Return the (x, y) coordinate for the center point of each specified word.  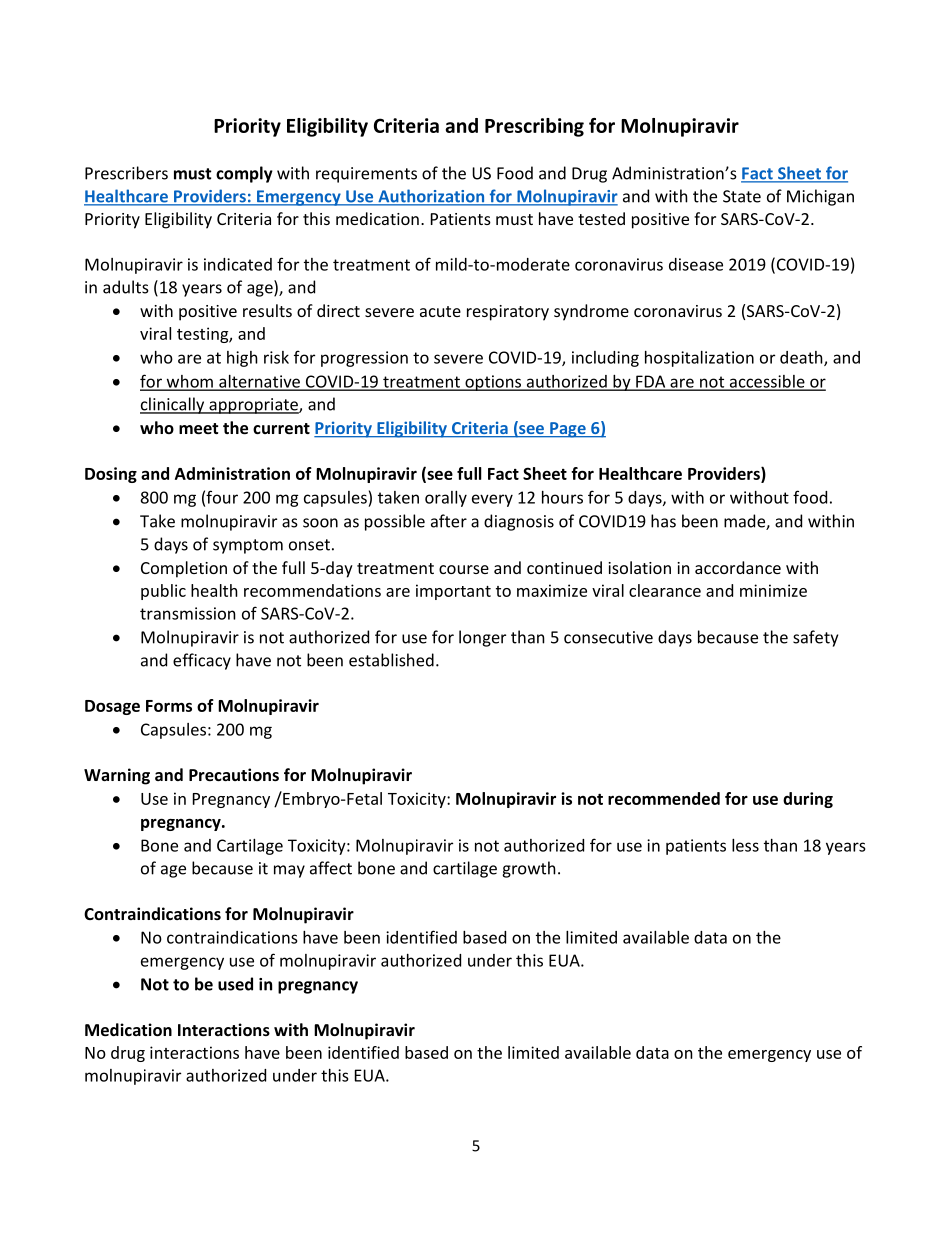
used (235, 984)
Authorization (431, 197)
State (742, 196)
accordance (738, 567)
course (464, 569)
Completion (184, 569)
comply (244, 174)
